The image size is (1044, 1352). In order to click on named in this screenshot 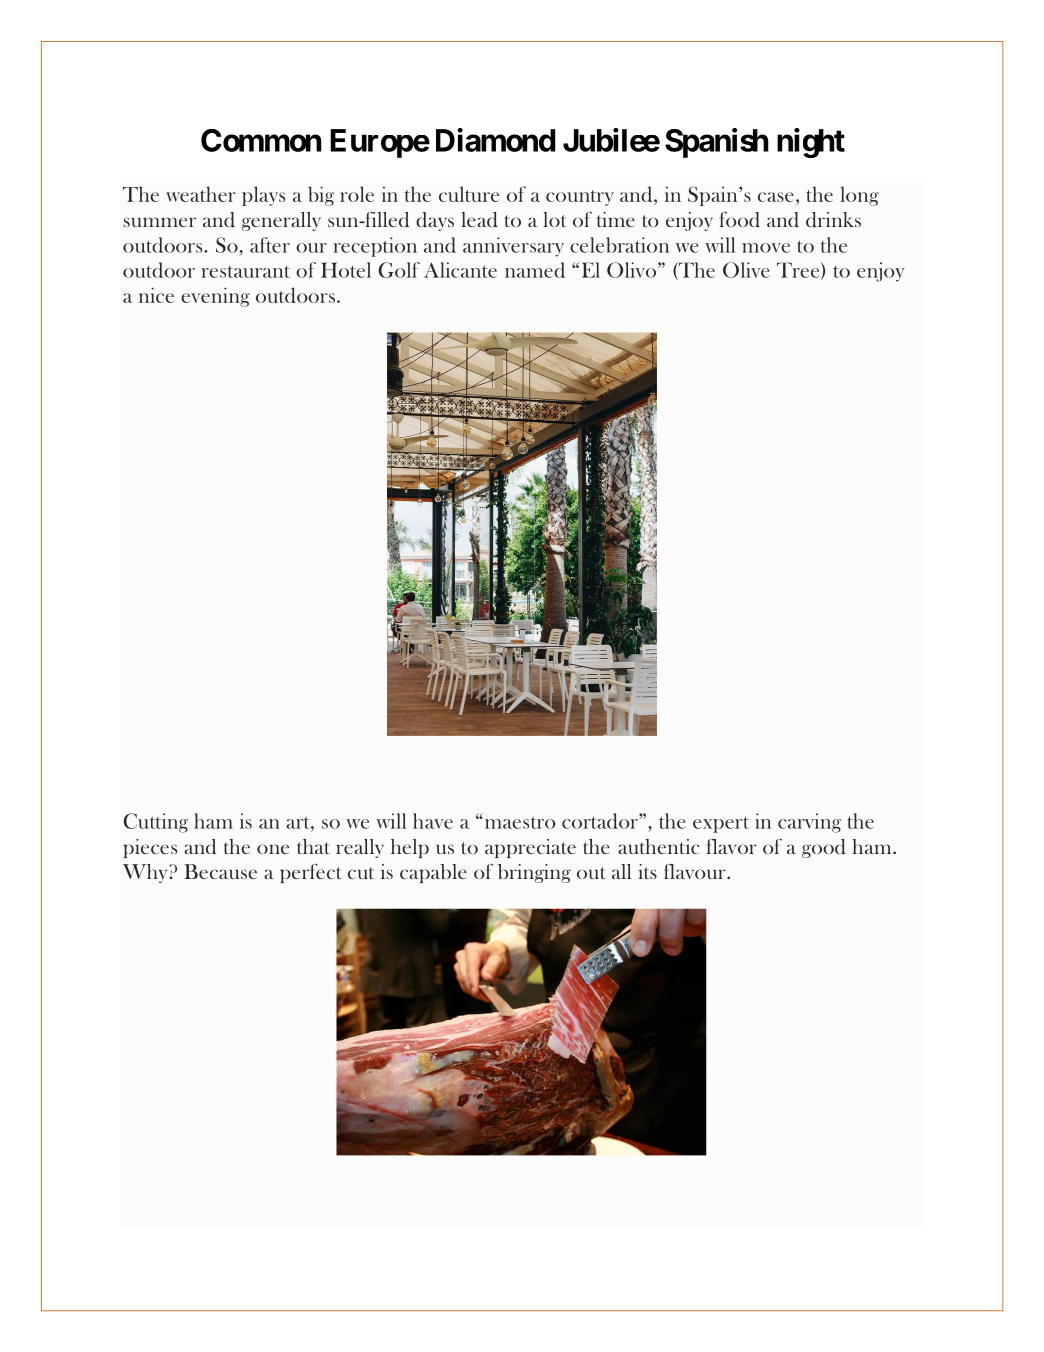, I will do `click(535, 270)`.
